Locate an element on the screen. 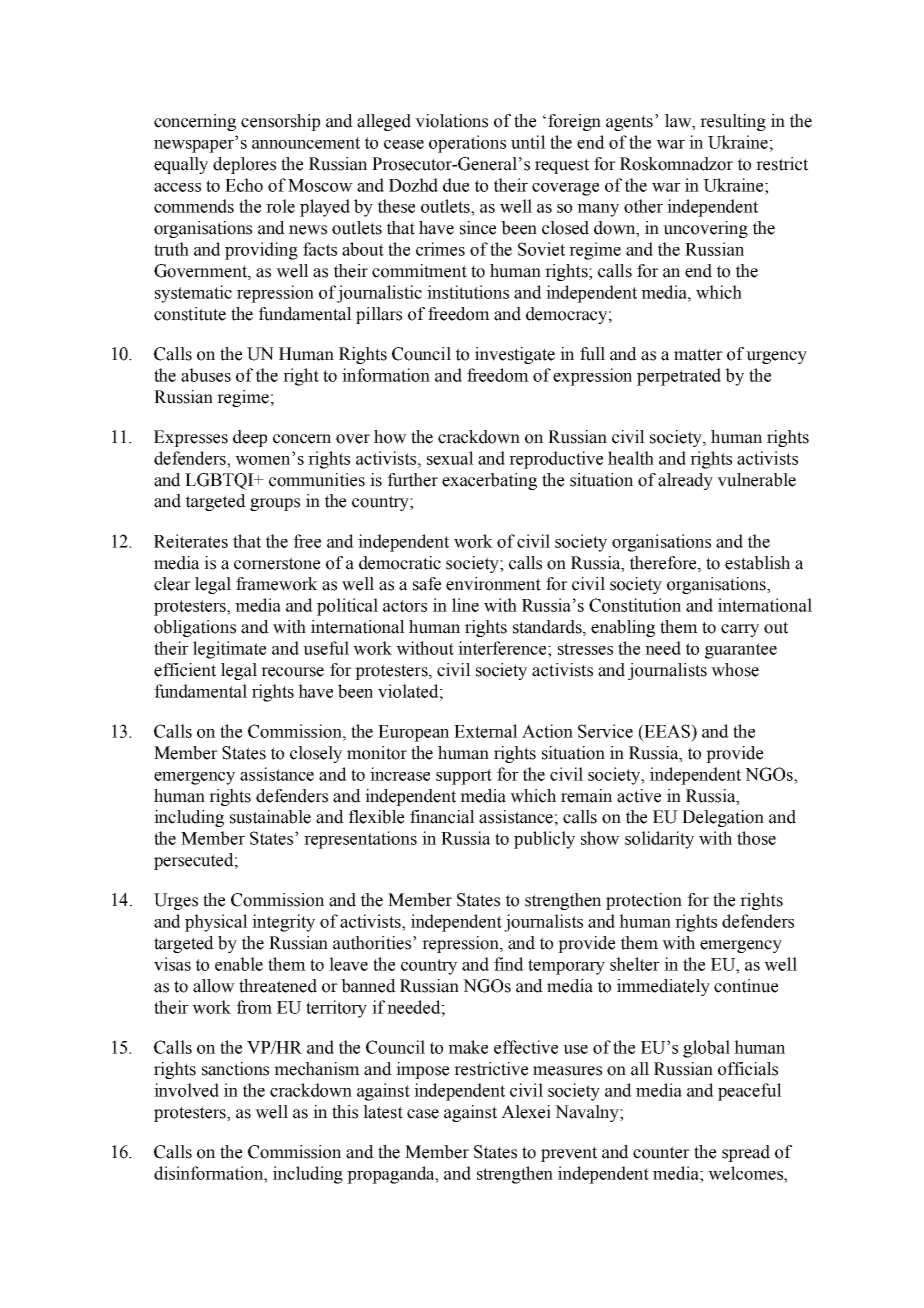 Image resolution: width=924 pixels, height=1308 pixels. legitimate is located at coordinates (229, 650).
